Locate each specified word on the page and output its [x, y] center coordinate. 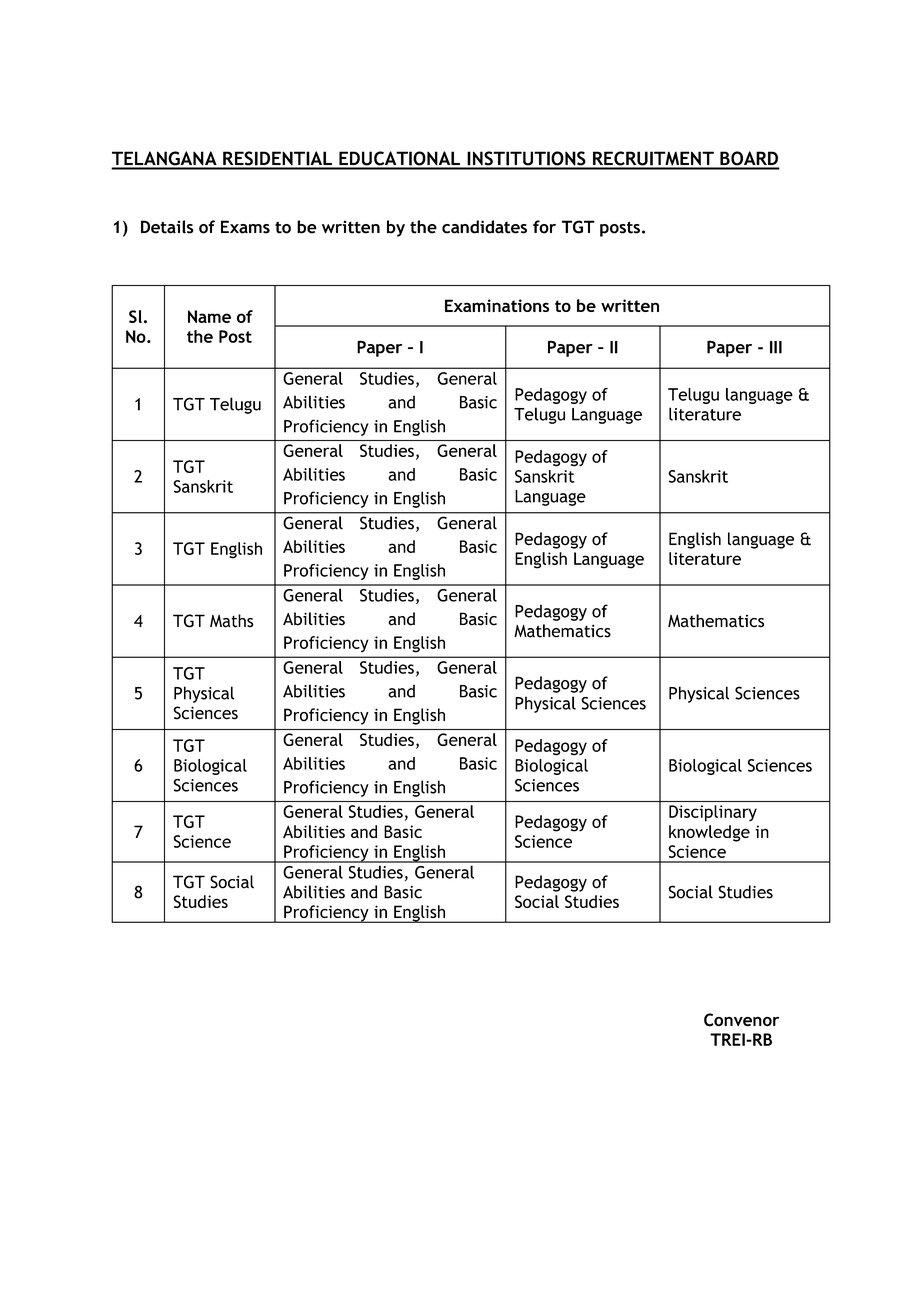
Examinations [497, 305]
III [776, 347]
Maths [232, 621]
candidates [484, 227]
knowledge [709, 833]
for [544, 227]
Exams [245, 227]
